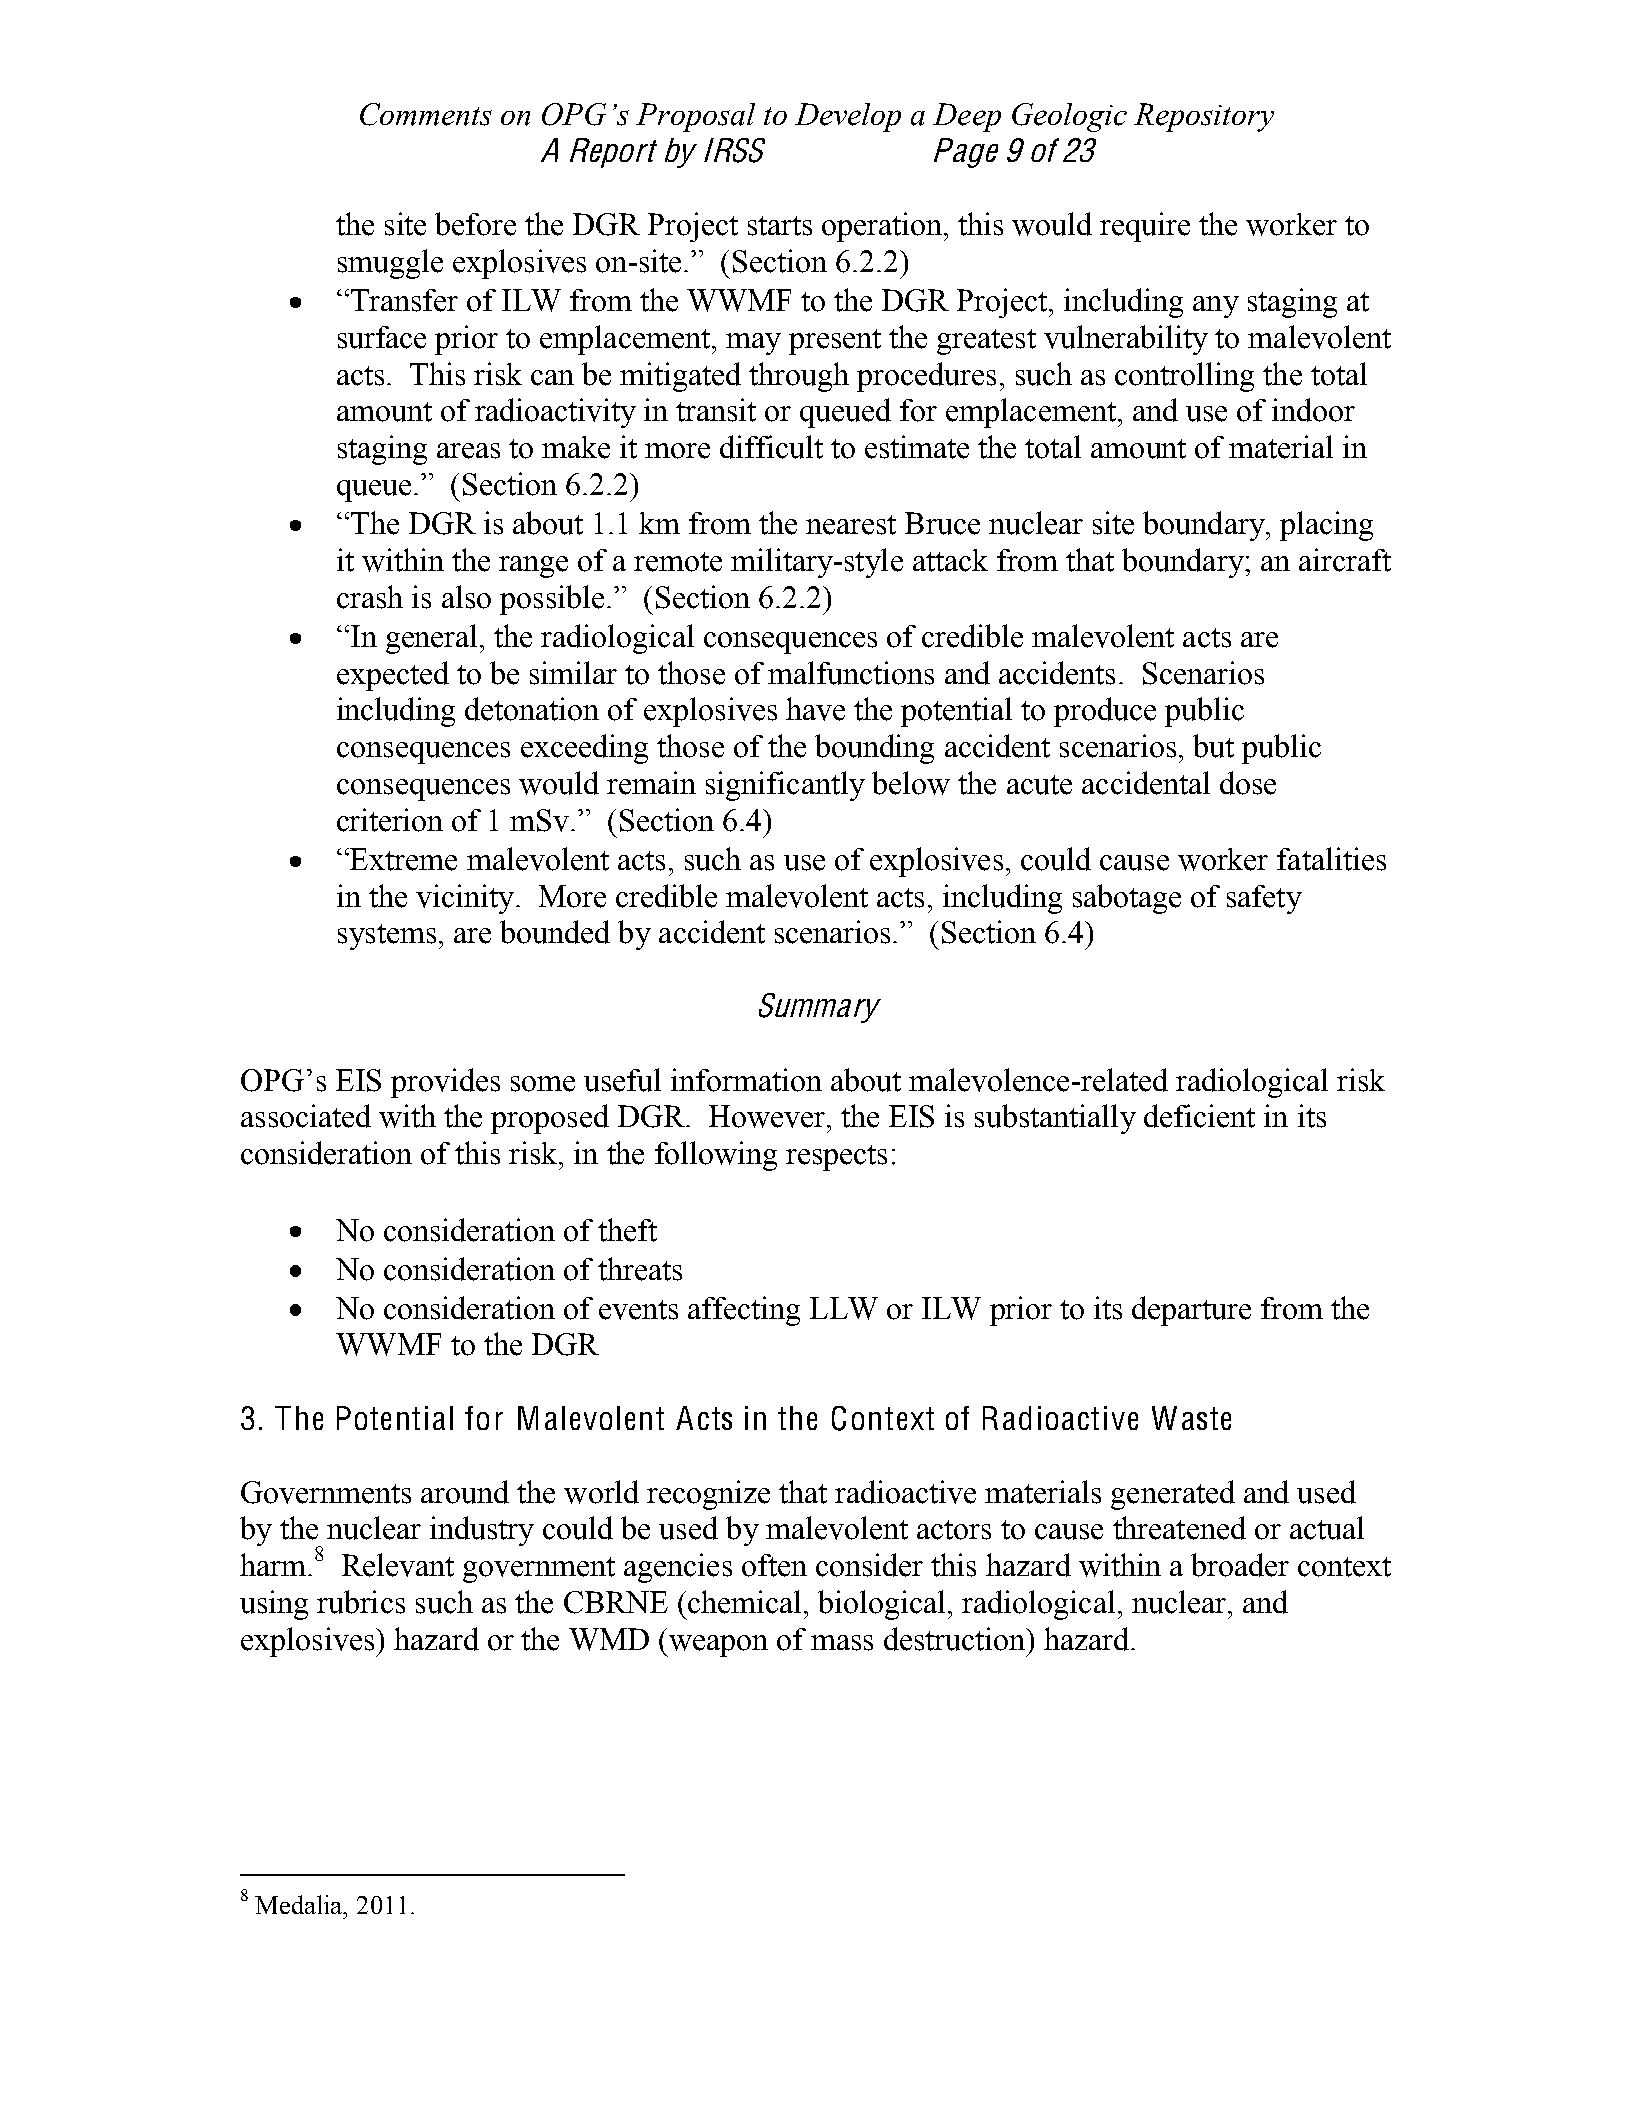 The height and width of the image is (2112, 1632). What do you see at coordinates (746, 1602) in the image?
I see `chemical` at bounding box center [746, 1602].
